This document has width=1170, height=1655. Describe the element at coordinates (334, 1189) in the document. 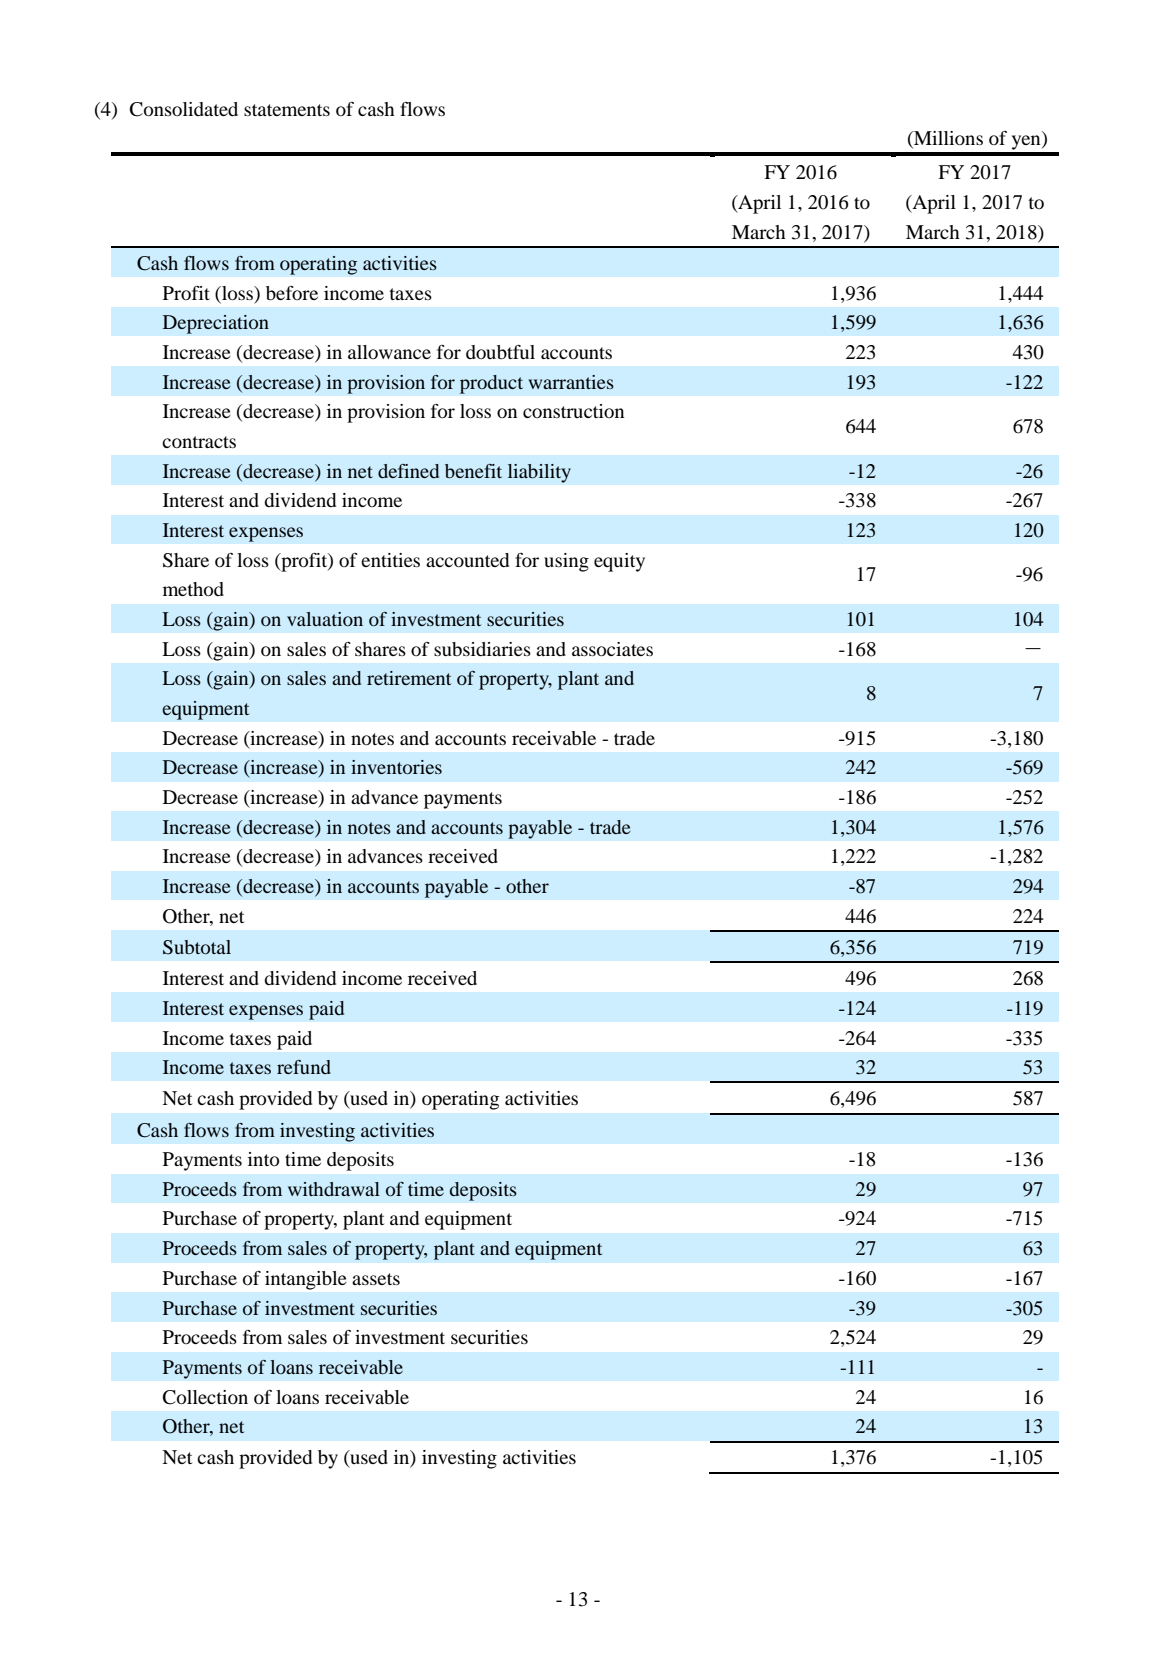

I see `withdrawal` at that location.
